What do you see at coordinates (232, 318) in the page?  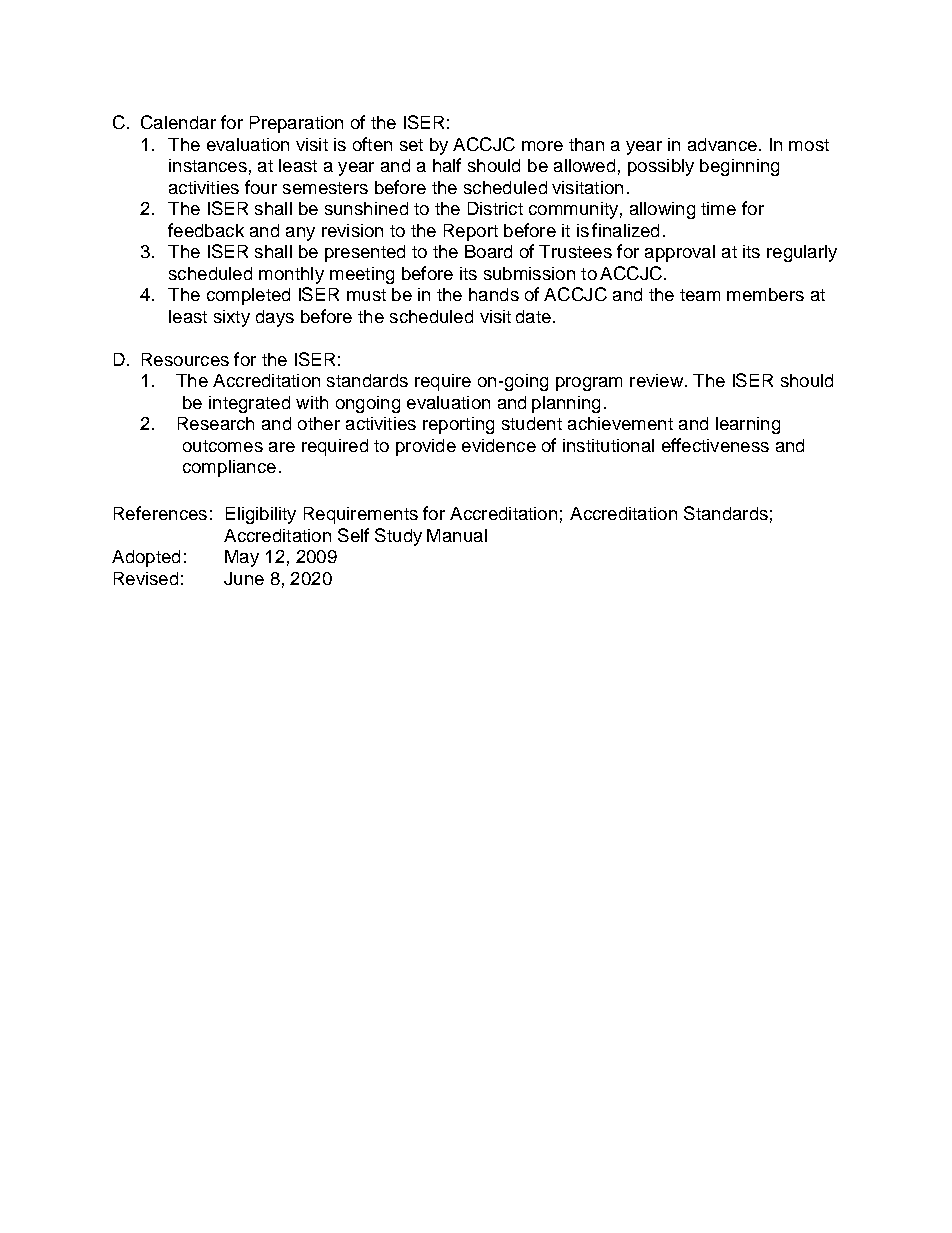 I see `sixty` at bounding box center [232, 318].
